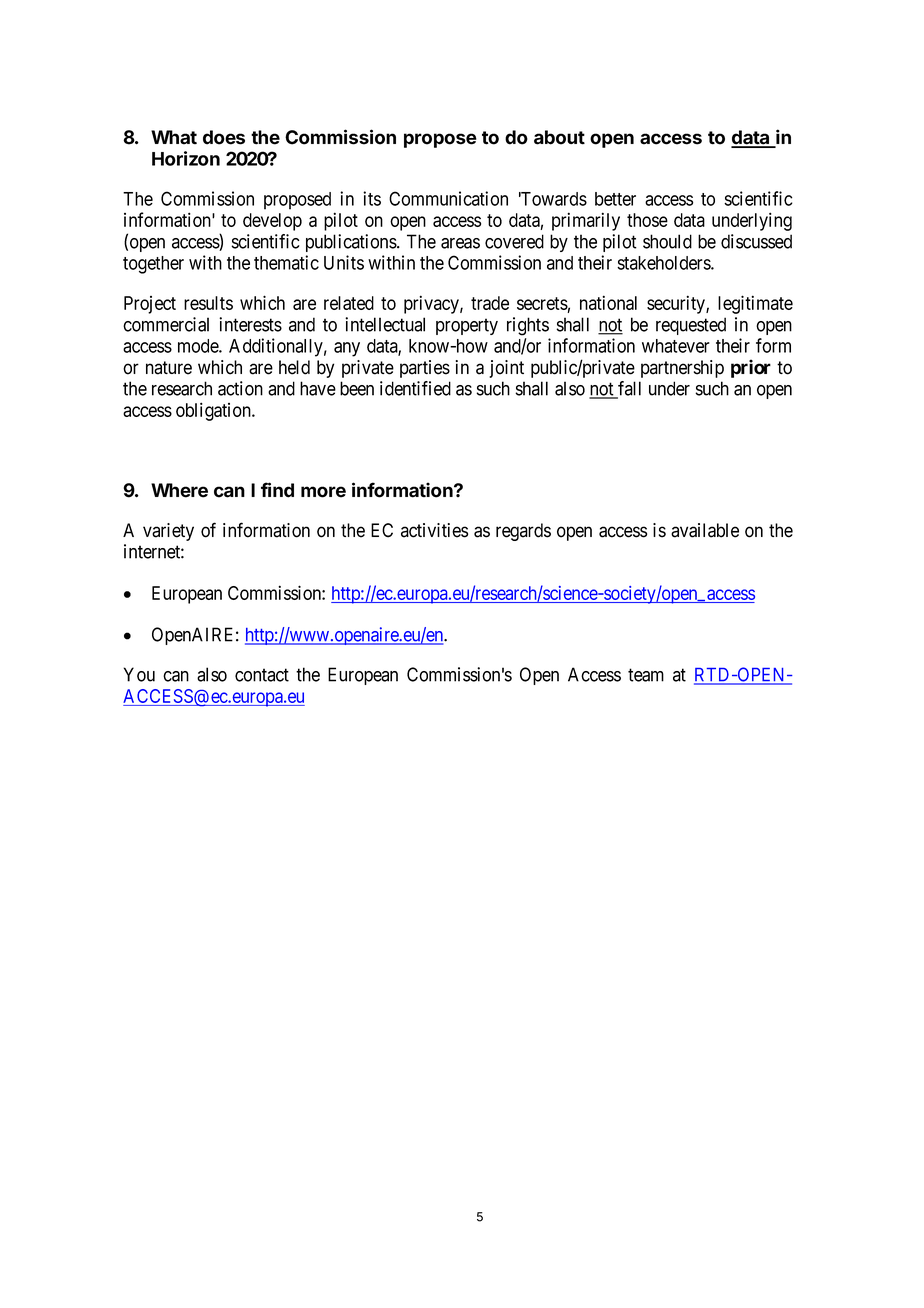 Image resolution: width=924 pixels, height=1308 pixels. I want to click on Communication, so click(448, 198).
